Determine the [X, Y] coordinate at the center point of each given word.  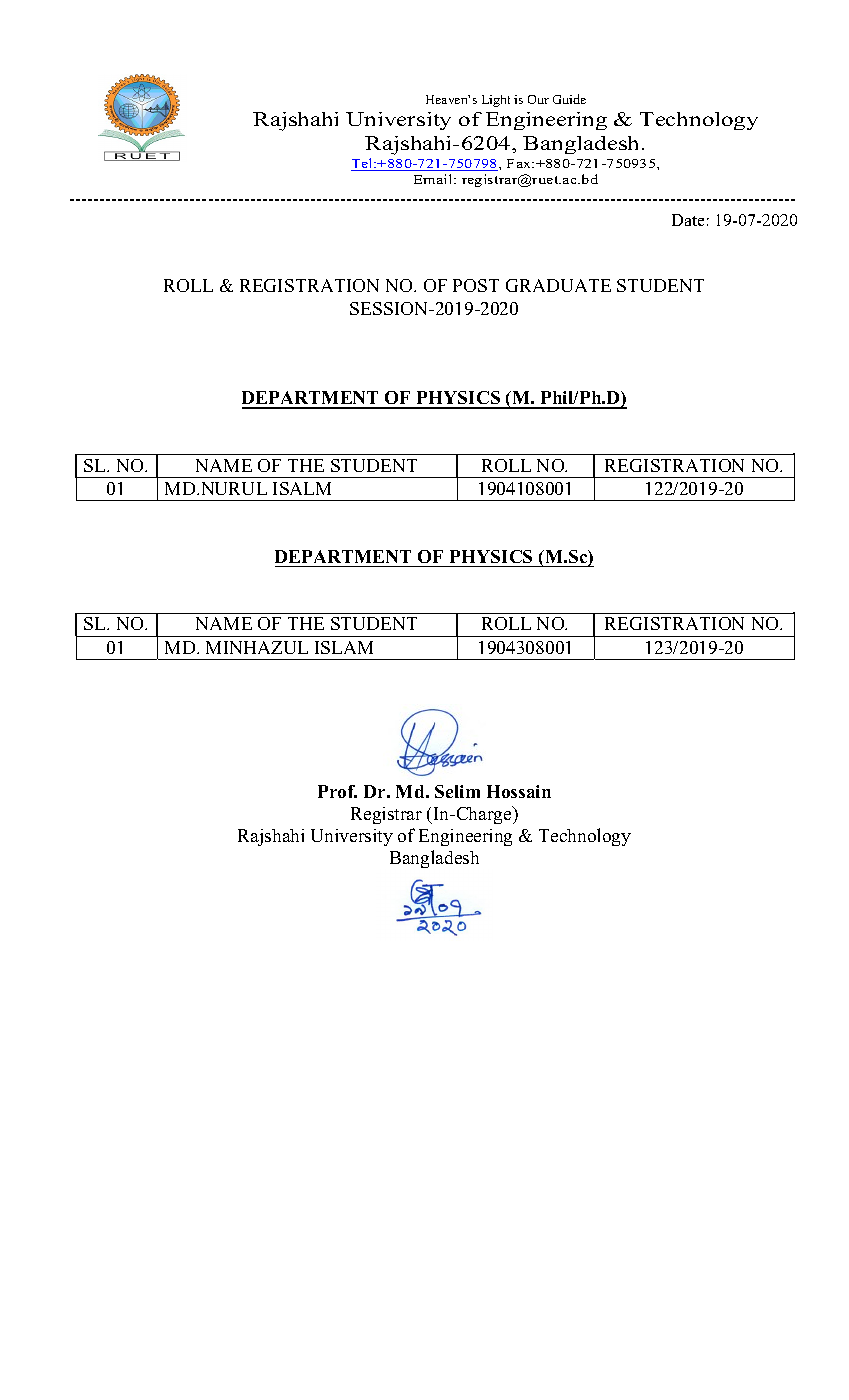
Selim [457, 791]
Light [496, 101]
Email [434, 179]
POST [476, 285]
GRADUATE [558, 285]
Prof [337, 791]
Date [688, 220]
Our [538, 99]
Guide [569, 99]
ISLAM [344, 647]
